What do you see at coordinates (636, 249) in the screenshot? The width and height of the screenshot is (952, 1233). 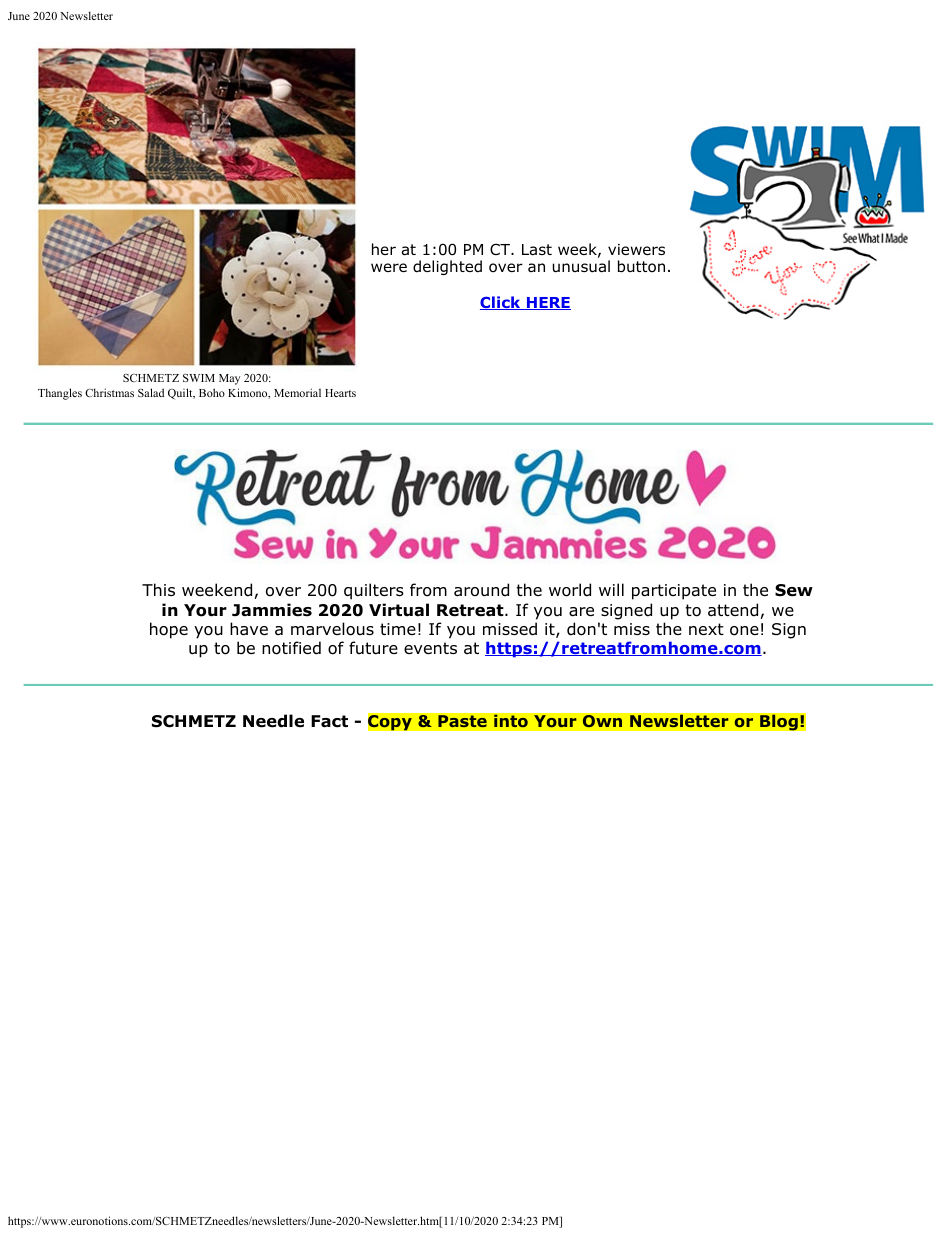 I see `viewers` at bounding box center [636, 249].
